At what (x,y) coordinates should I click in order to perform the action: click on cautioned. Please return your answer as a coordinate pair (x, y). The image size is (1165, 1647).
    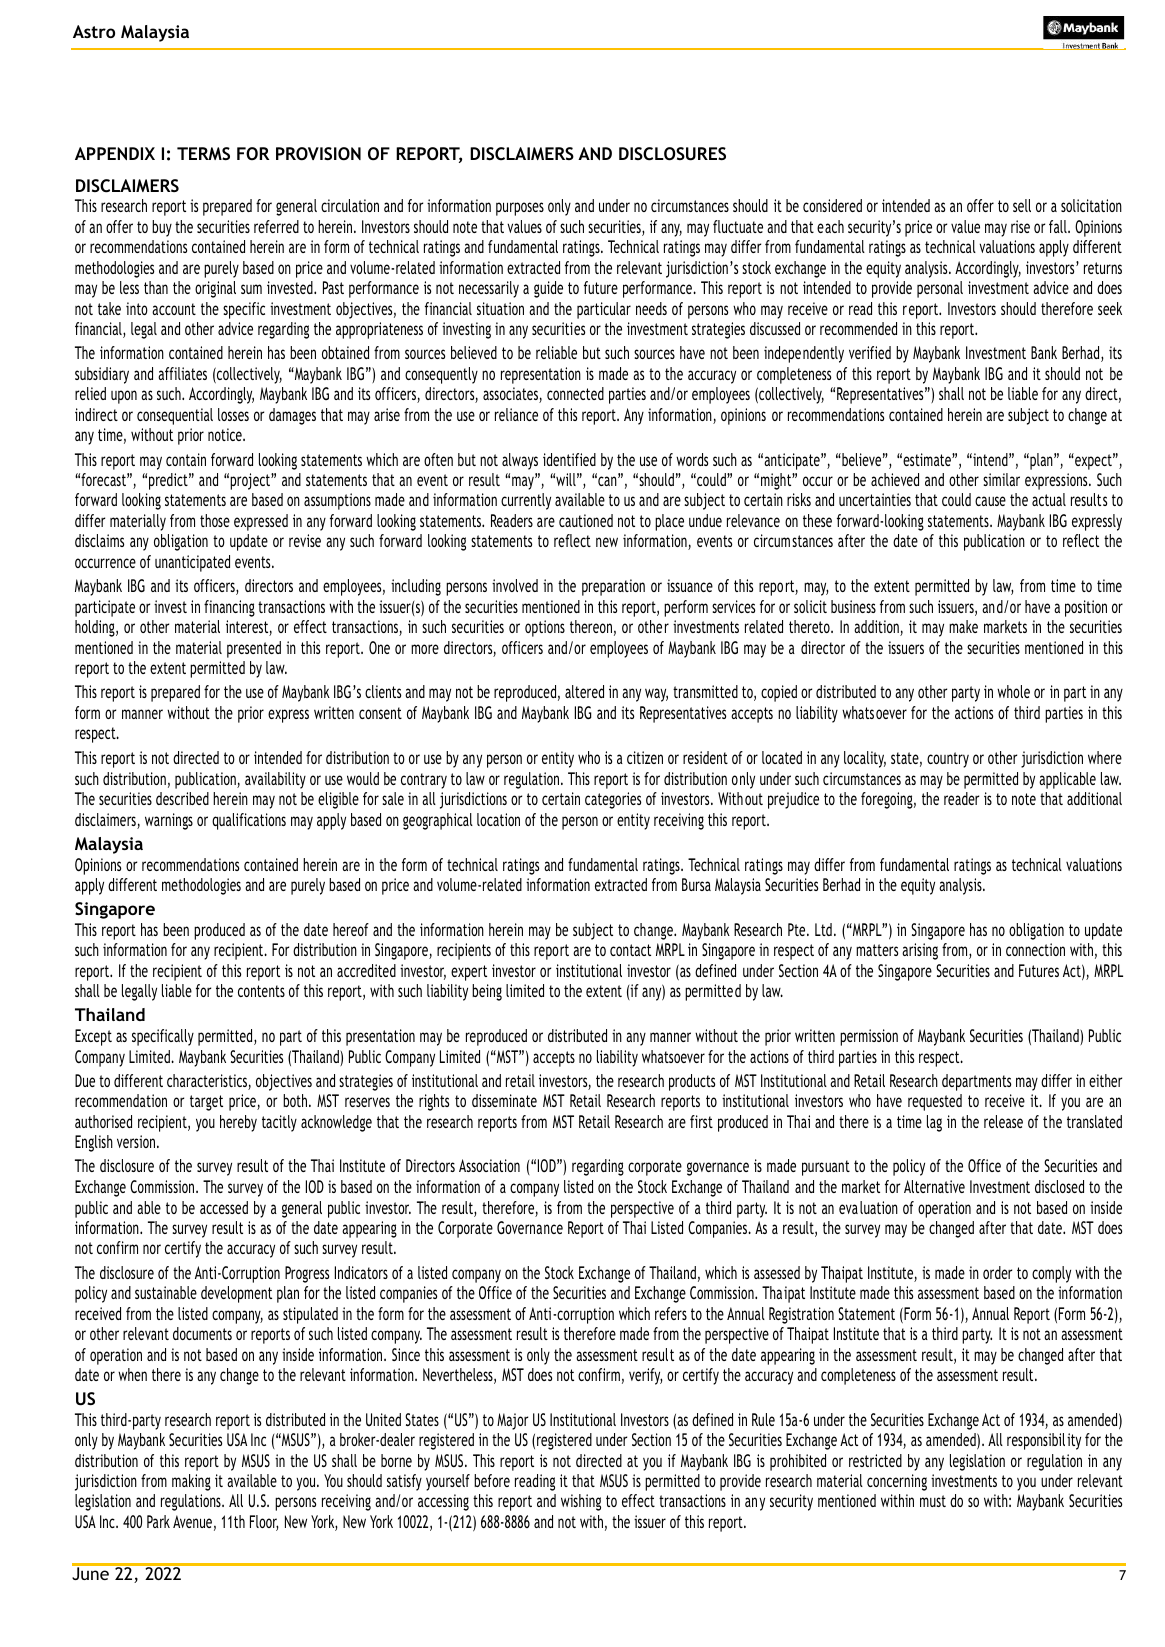
    Looking at the image, I should click on (586, 520).
